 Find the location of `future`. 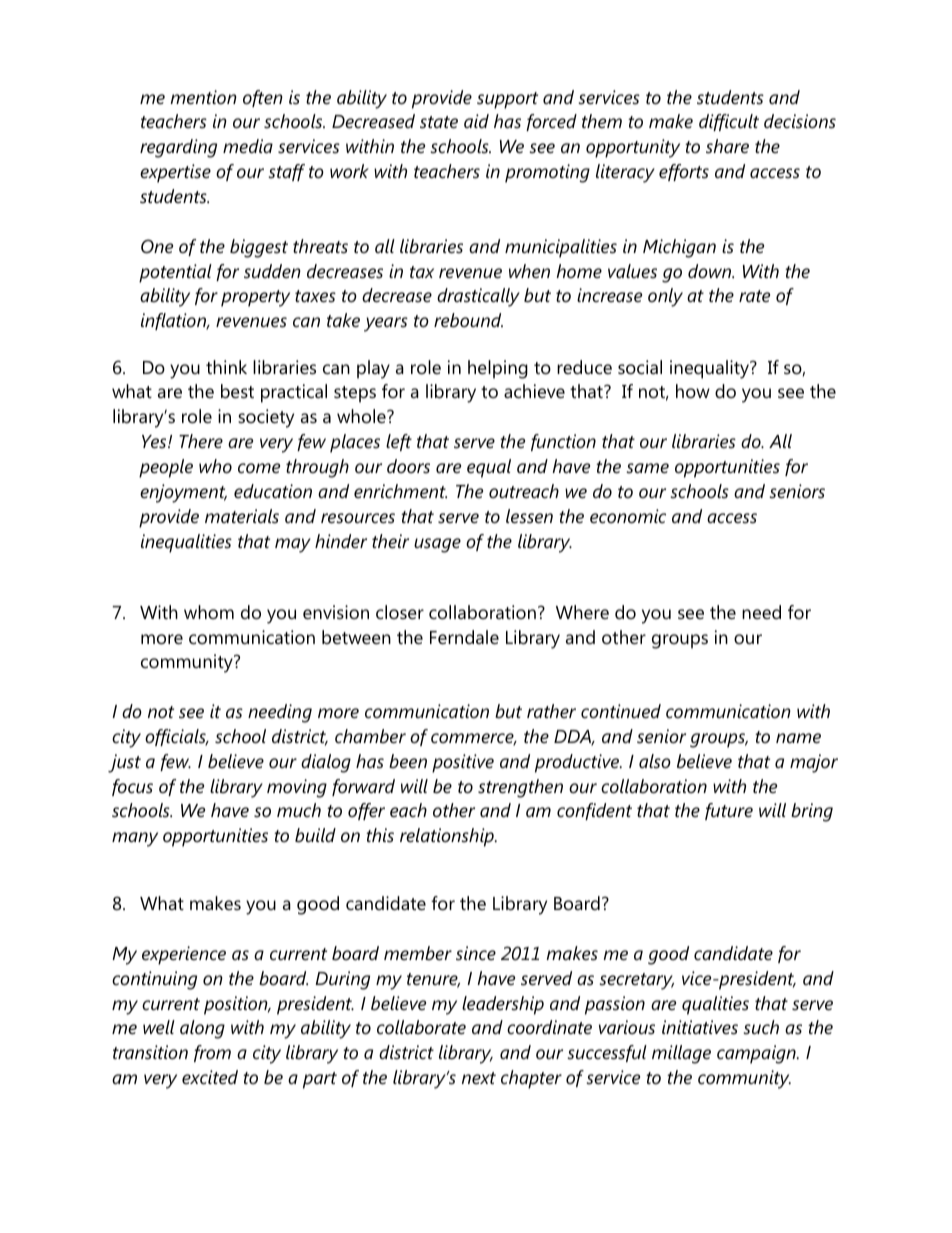

future is located at coordinates (729, 811).
